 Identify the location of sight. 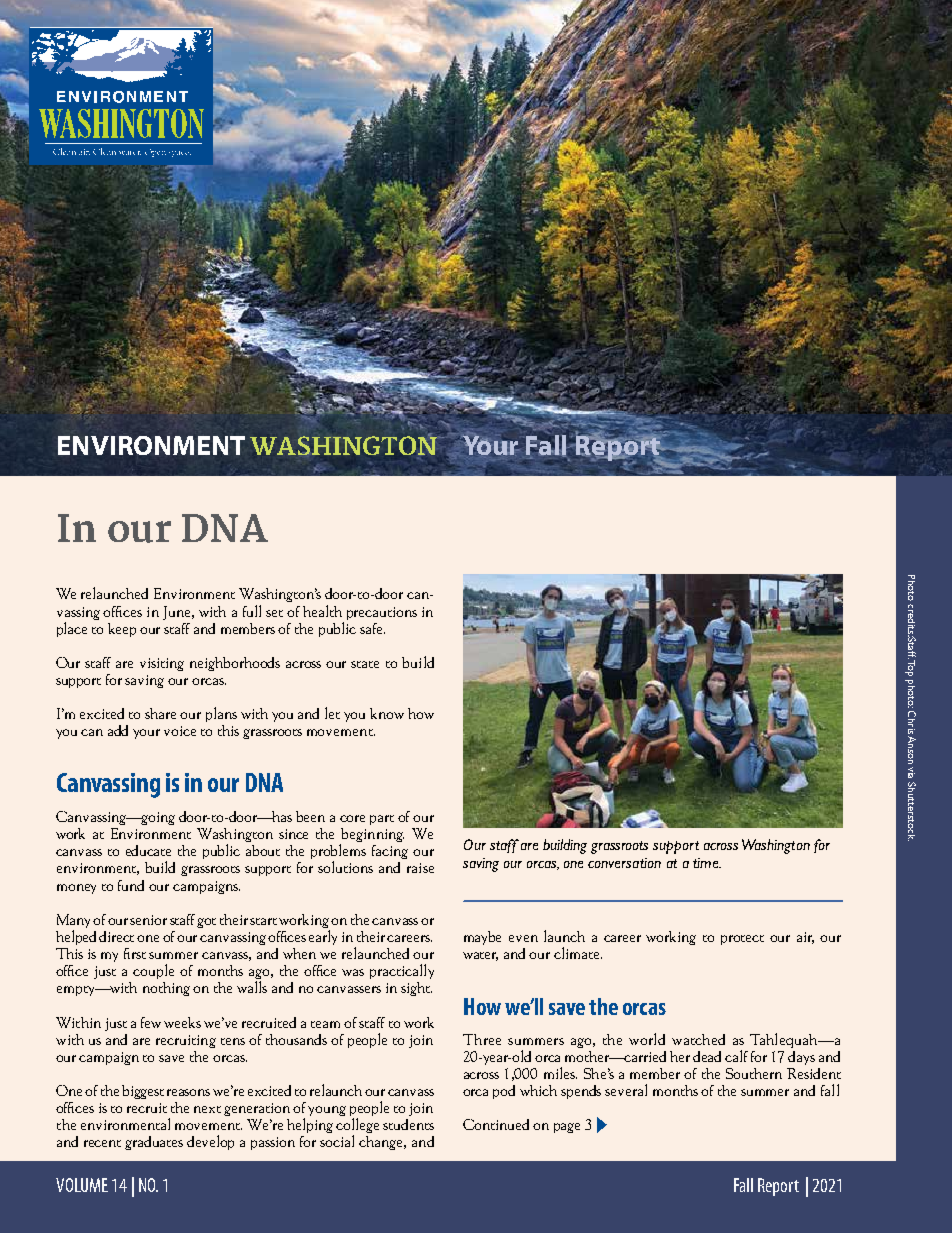
(416, 989).
